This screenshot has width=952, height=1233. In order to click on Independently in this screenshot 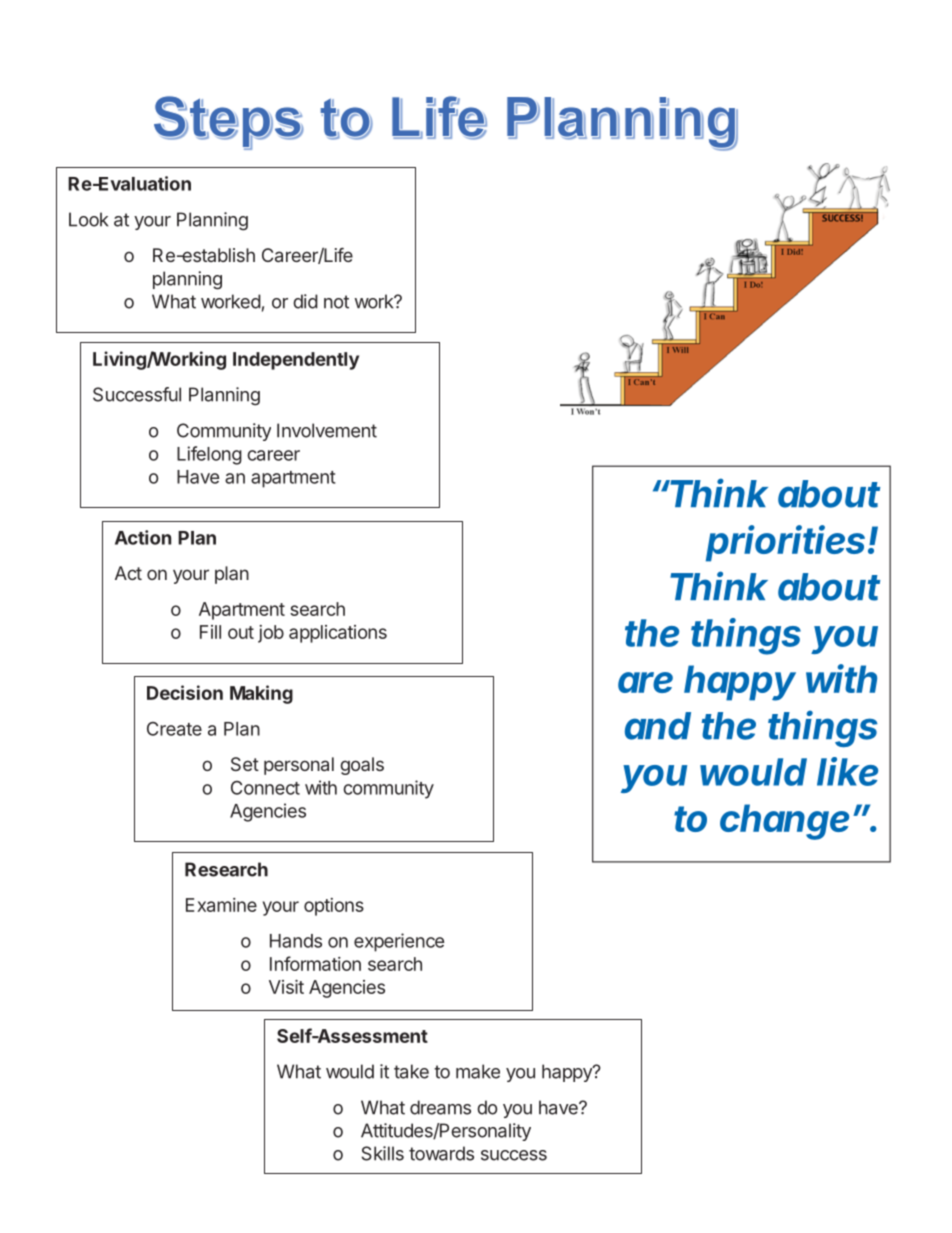, I will do `click(296, 361)`.
